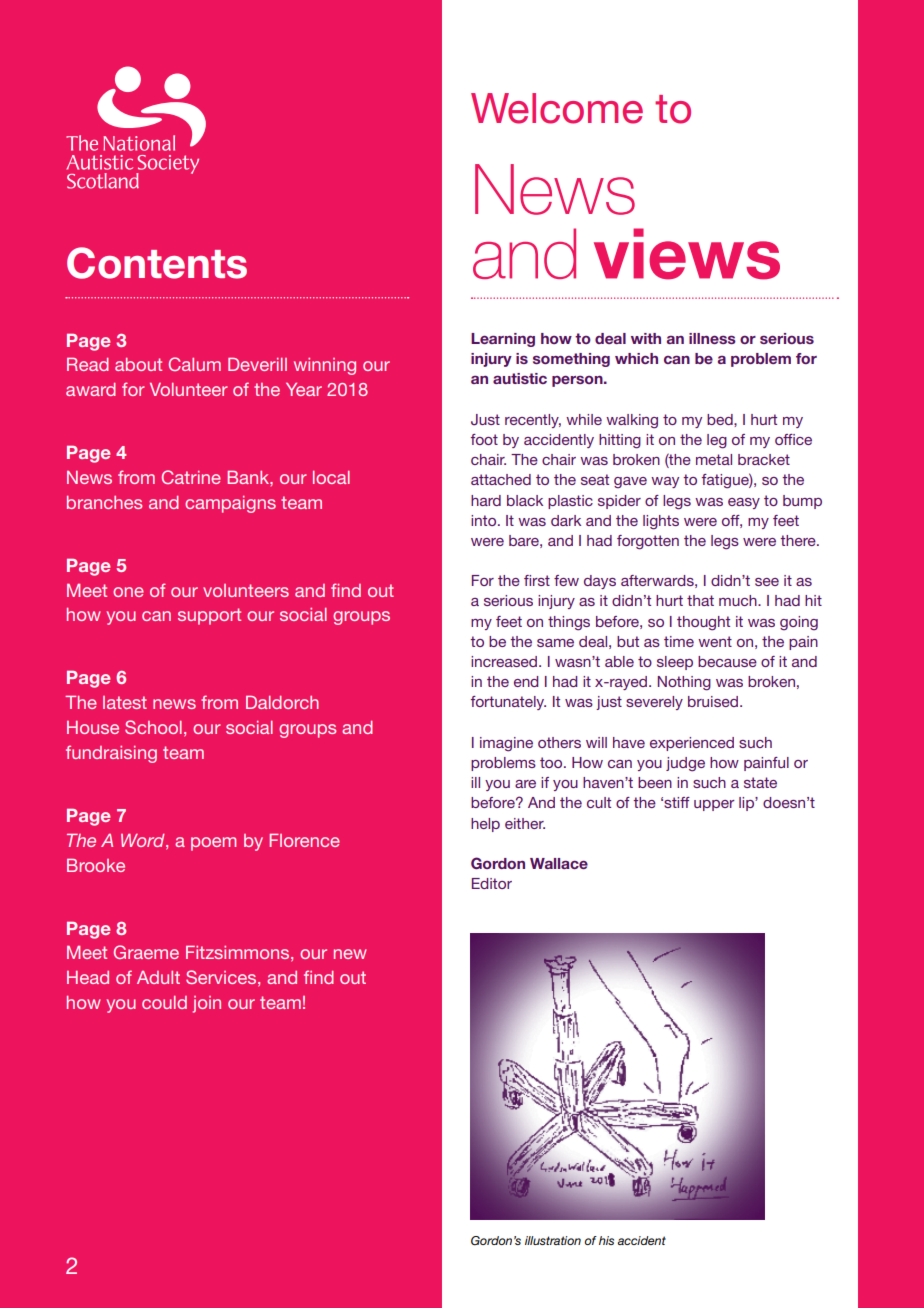  Describe the element at coordinates (687, 254) in the screenshot. I see `views` at that location.
